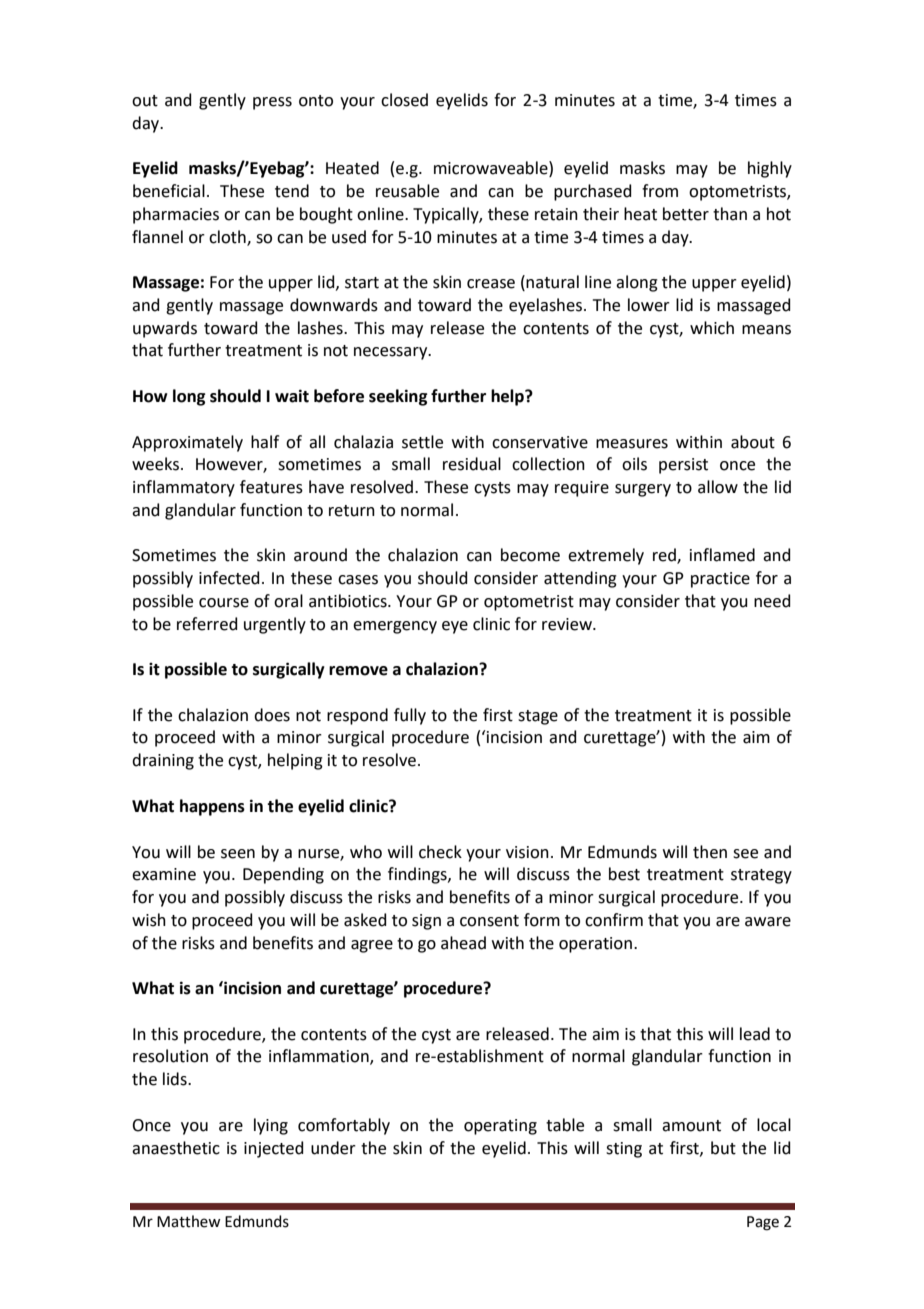  I want to click on from, so click(660, 191).
